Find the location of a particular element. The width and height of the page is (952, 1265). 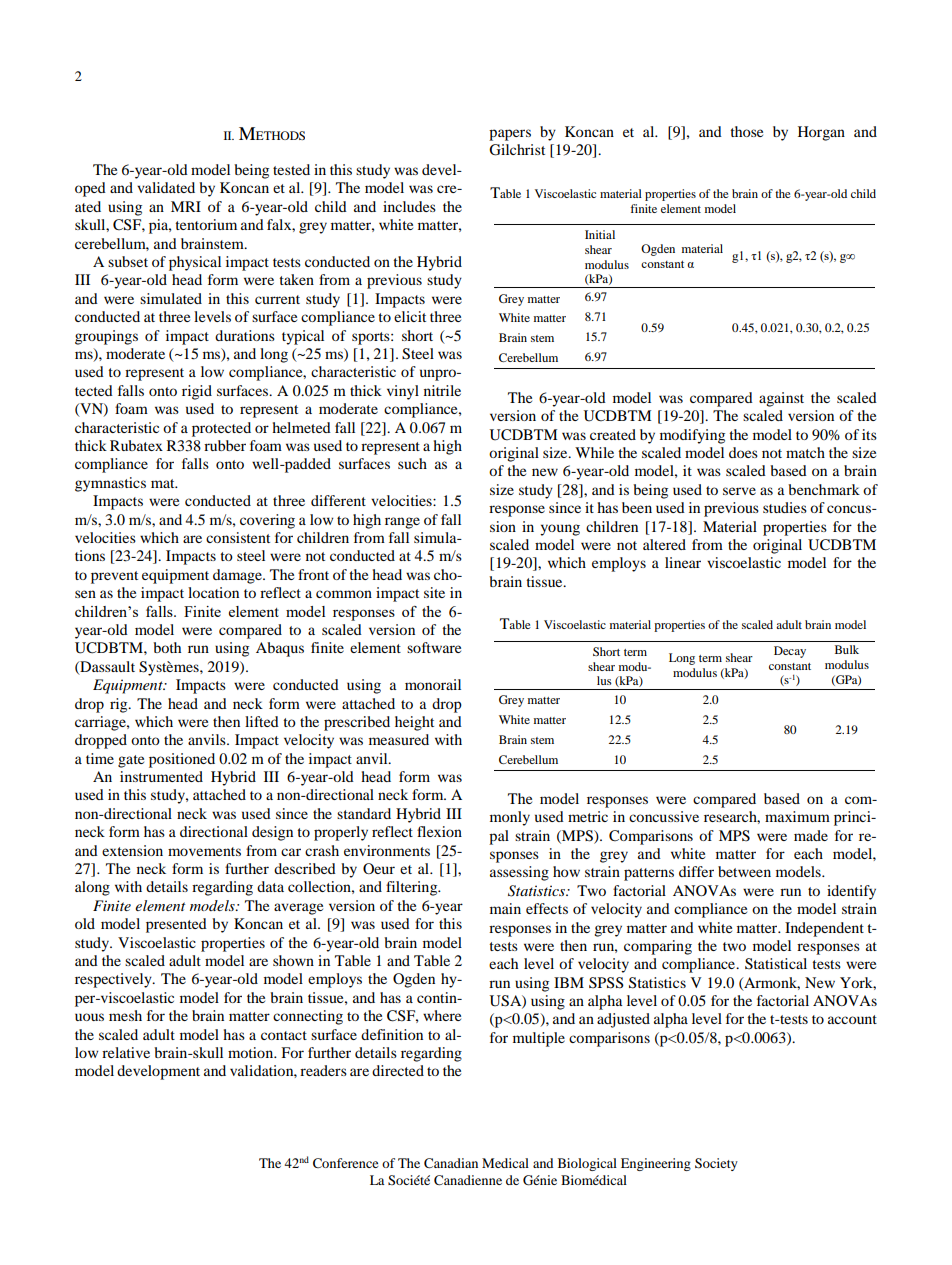

rigid is located at coordinates (197, 392).
